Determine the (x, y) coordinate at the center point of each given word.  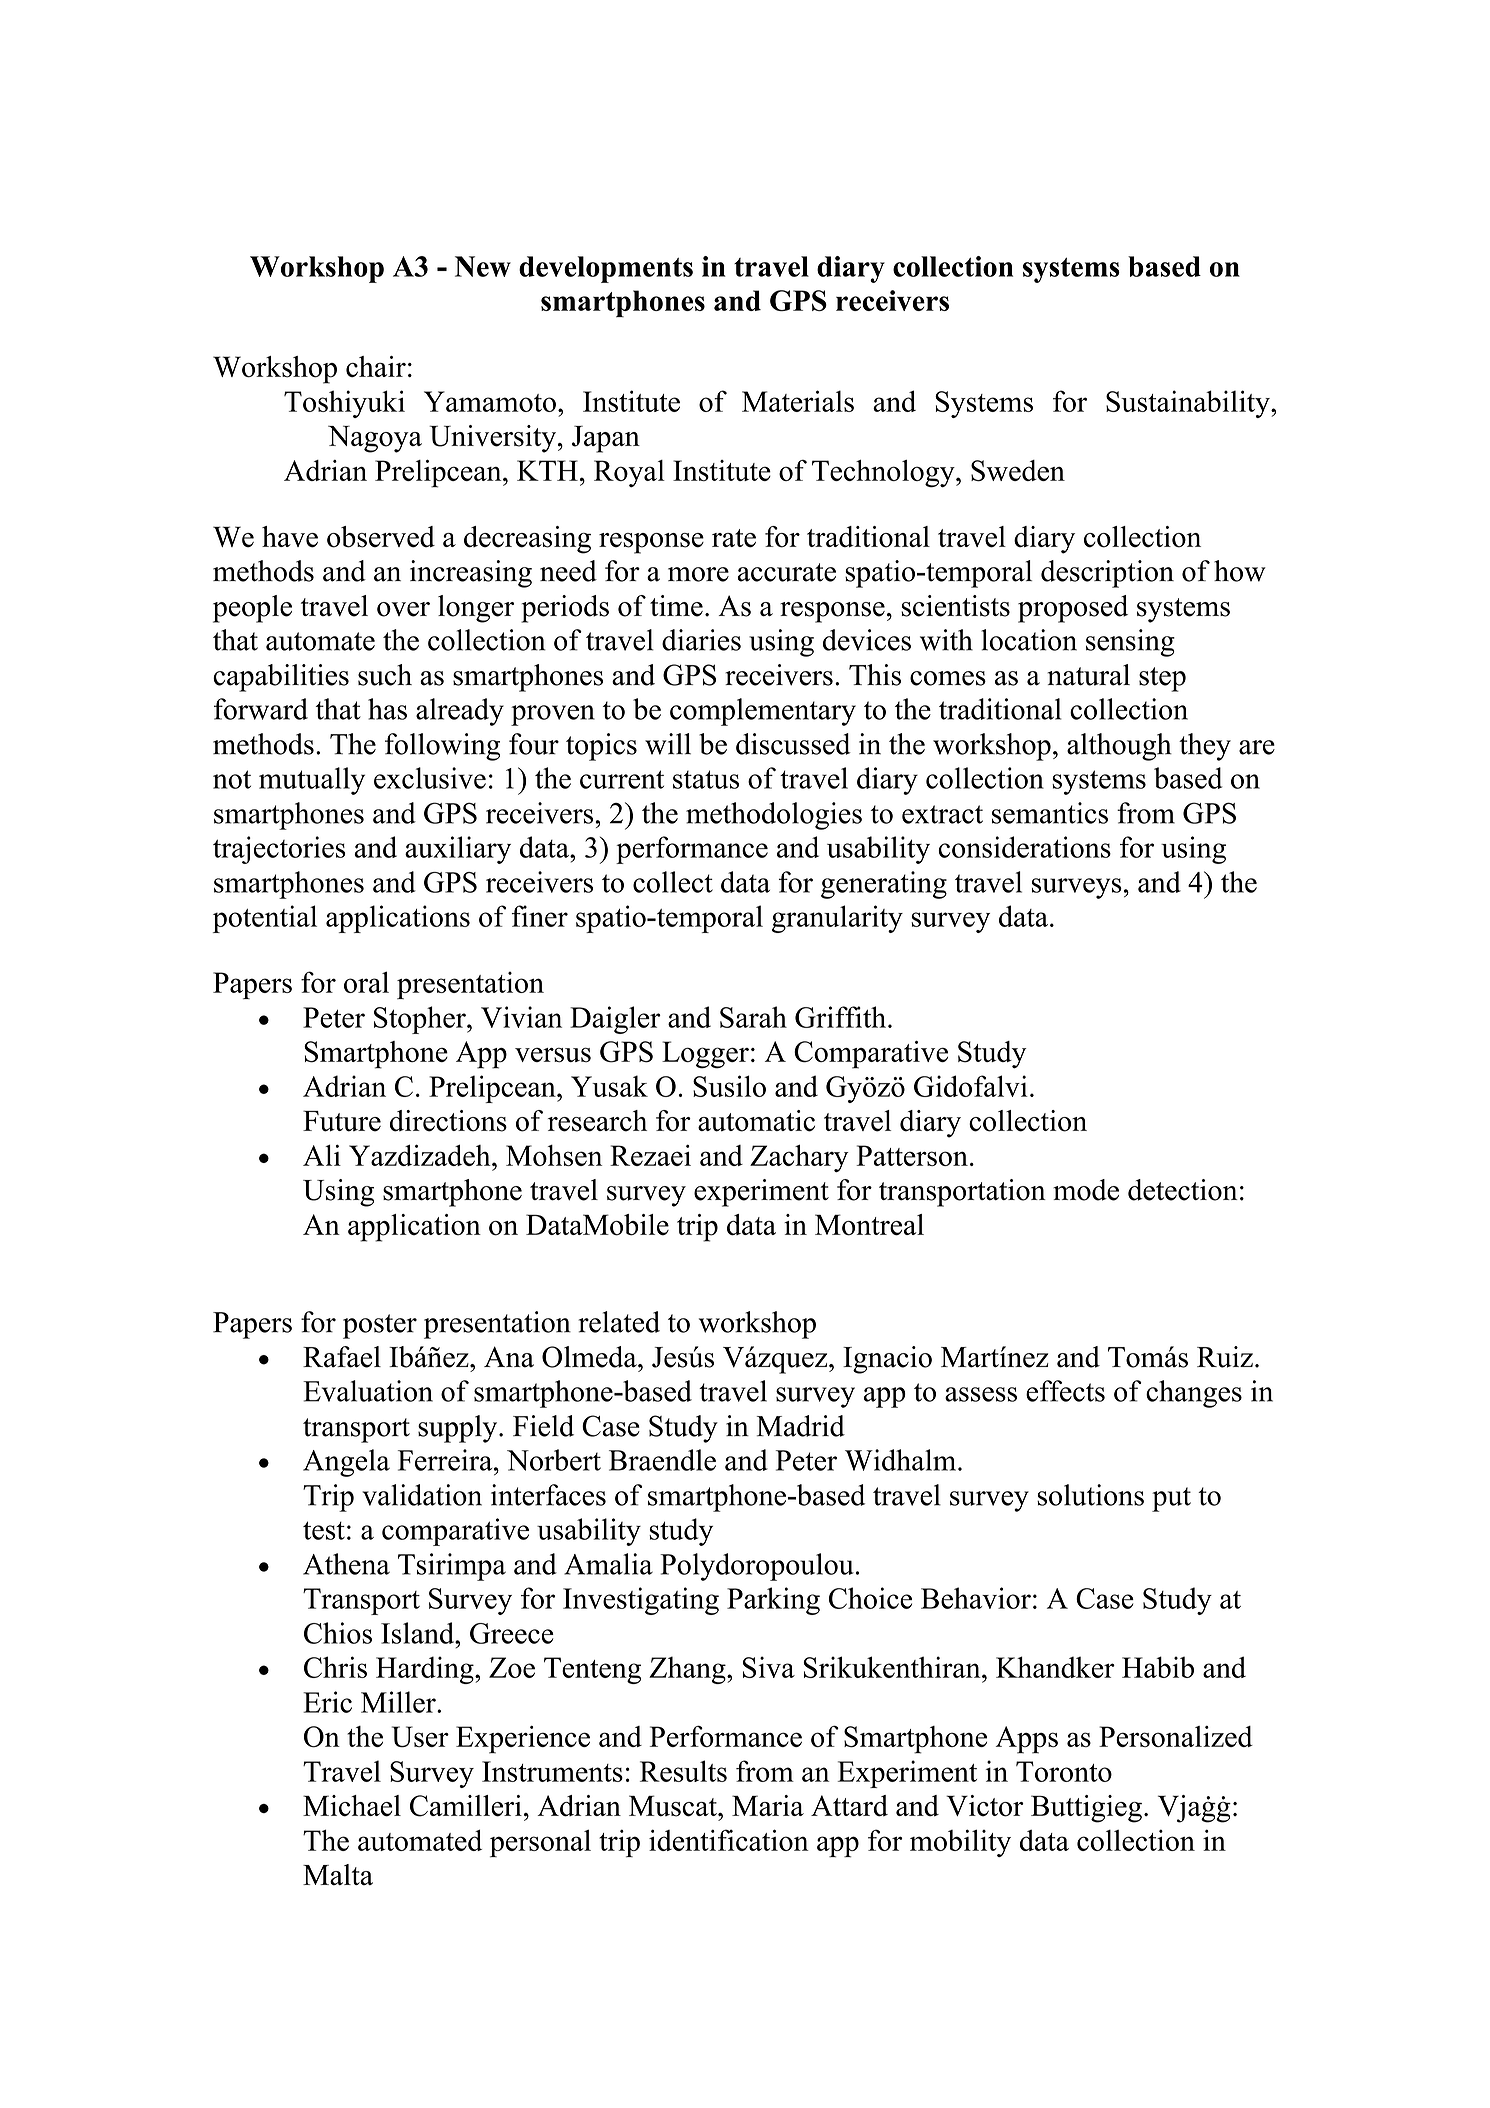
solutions (1090, 1495)
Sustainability (1189, 404)
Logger (705, 1055)
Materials (798, 401)
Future (342, 1121)
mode (1086, 1190)
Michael (352, 1806)
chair (376, 366)
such (385, 675)
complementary (763, 712)
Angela (346, 1463)
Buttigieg (1086, 1809)
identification (729, 1840)
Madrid (801, 1426)
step (1162, 679)
